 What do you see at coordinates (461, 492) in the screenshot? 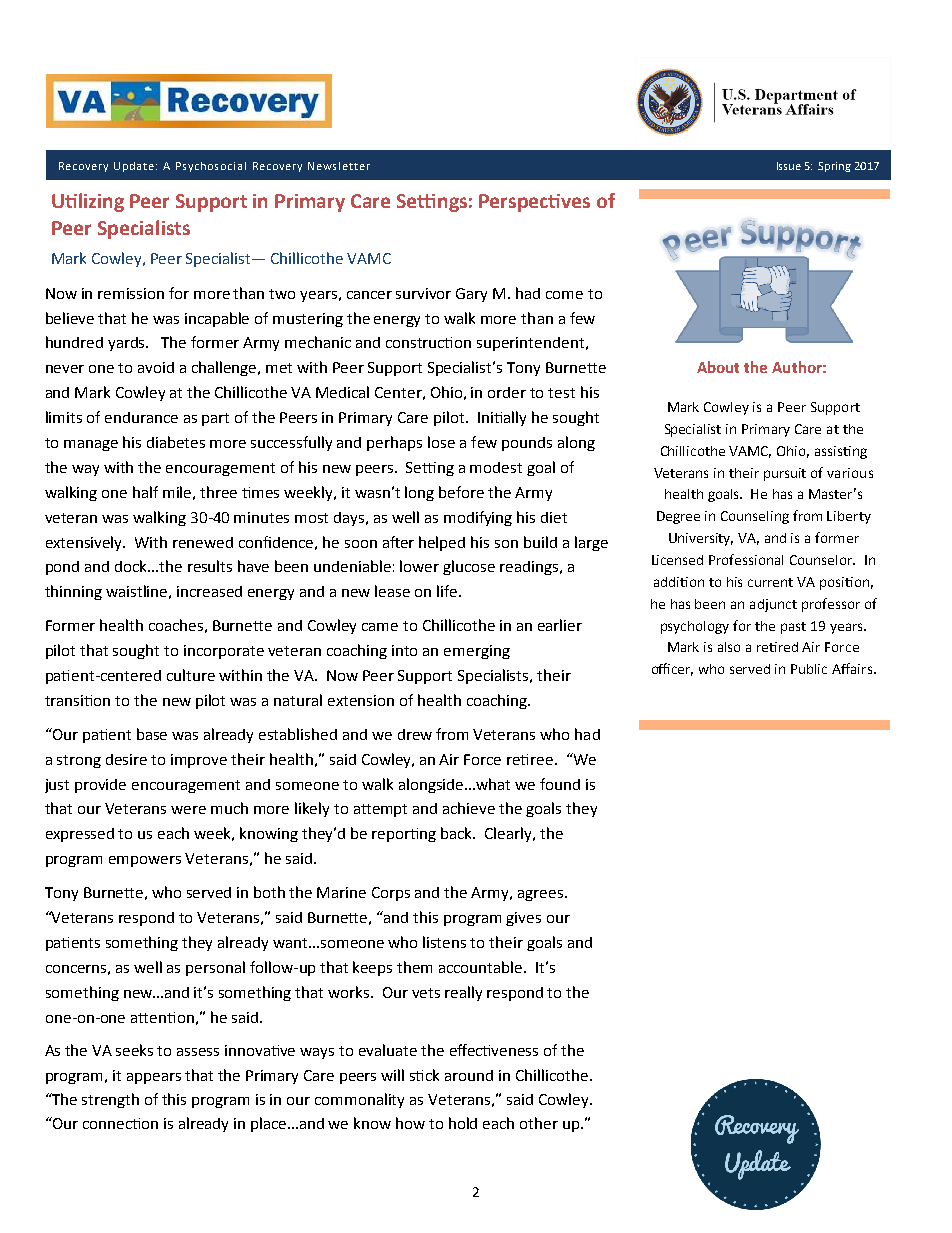
I see `before` at bounding box center [461, 492].
